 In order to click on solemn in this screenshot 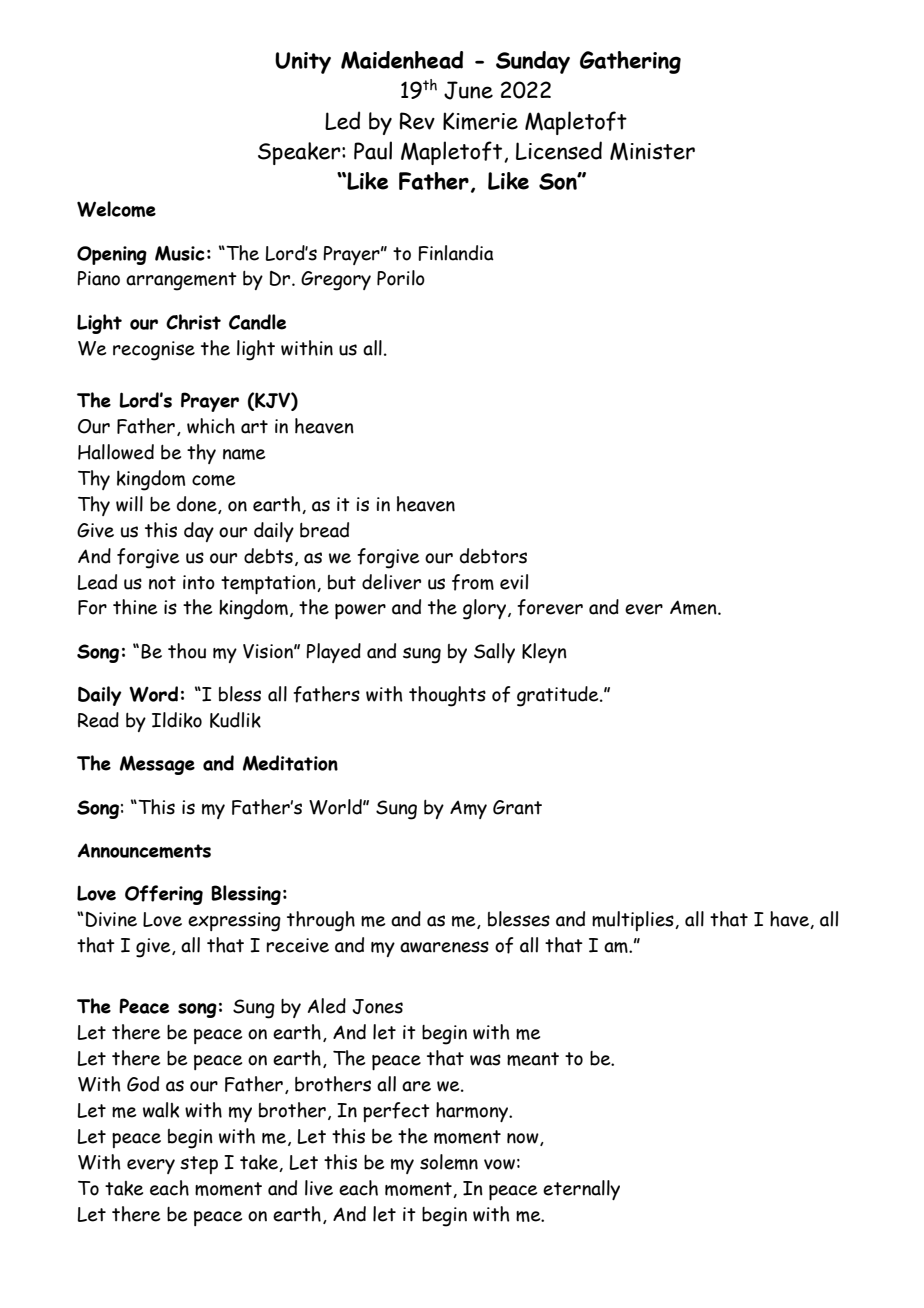, I will do `click(449, 1162)`.
